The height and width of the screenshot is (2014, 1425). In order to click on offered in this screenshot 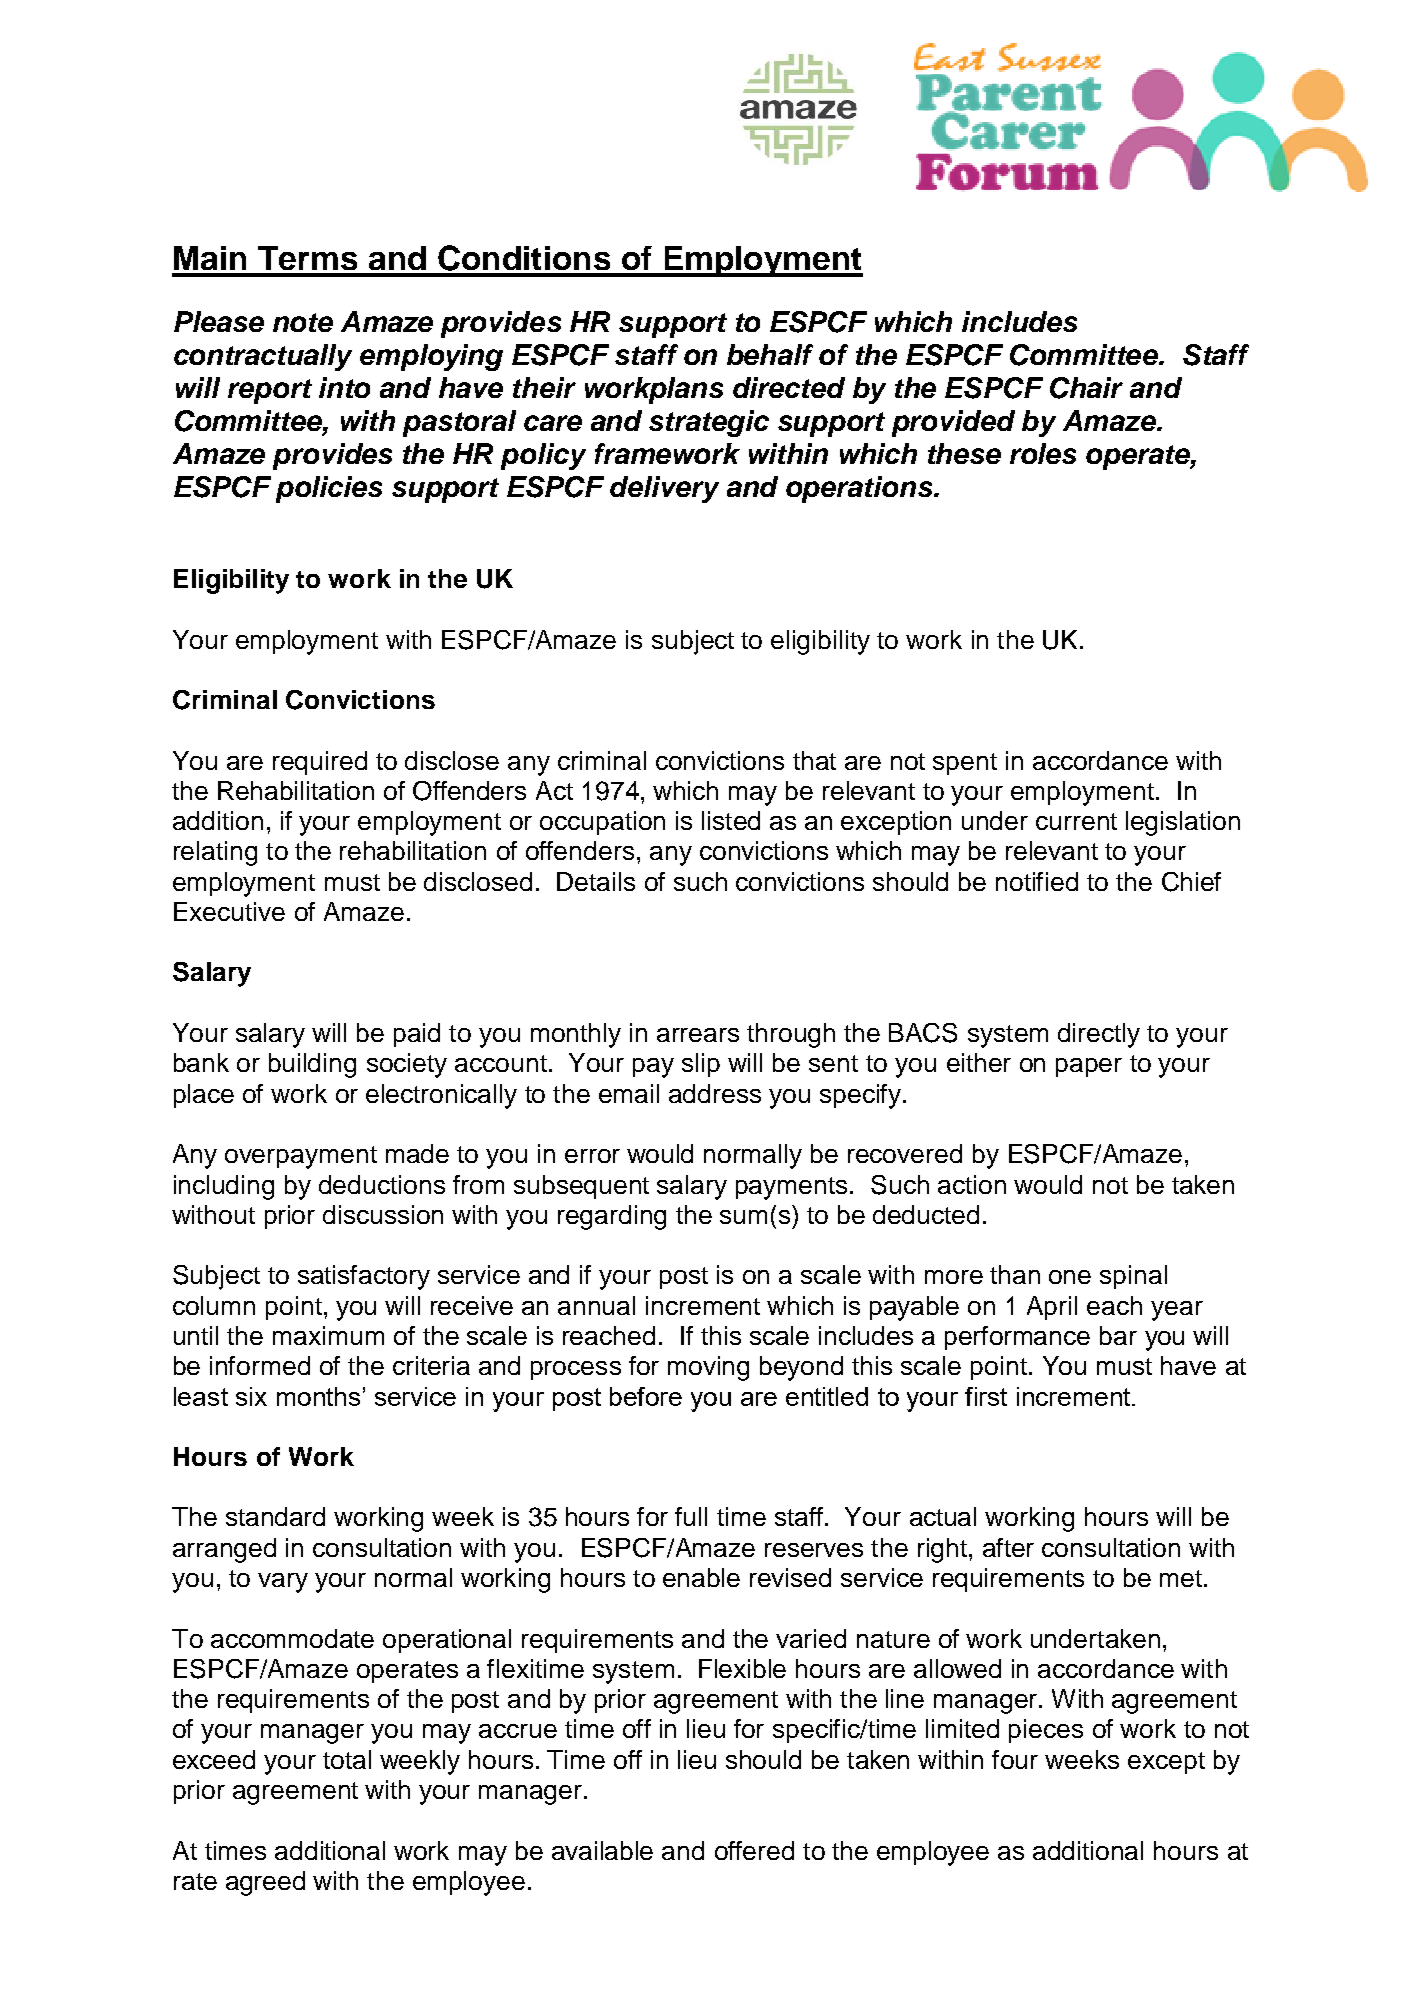, I will do `click(754, 1850)`.
